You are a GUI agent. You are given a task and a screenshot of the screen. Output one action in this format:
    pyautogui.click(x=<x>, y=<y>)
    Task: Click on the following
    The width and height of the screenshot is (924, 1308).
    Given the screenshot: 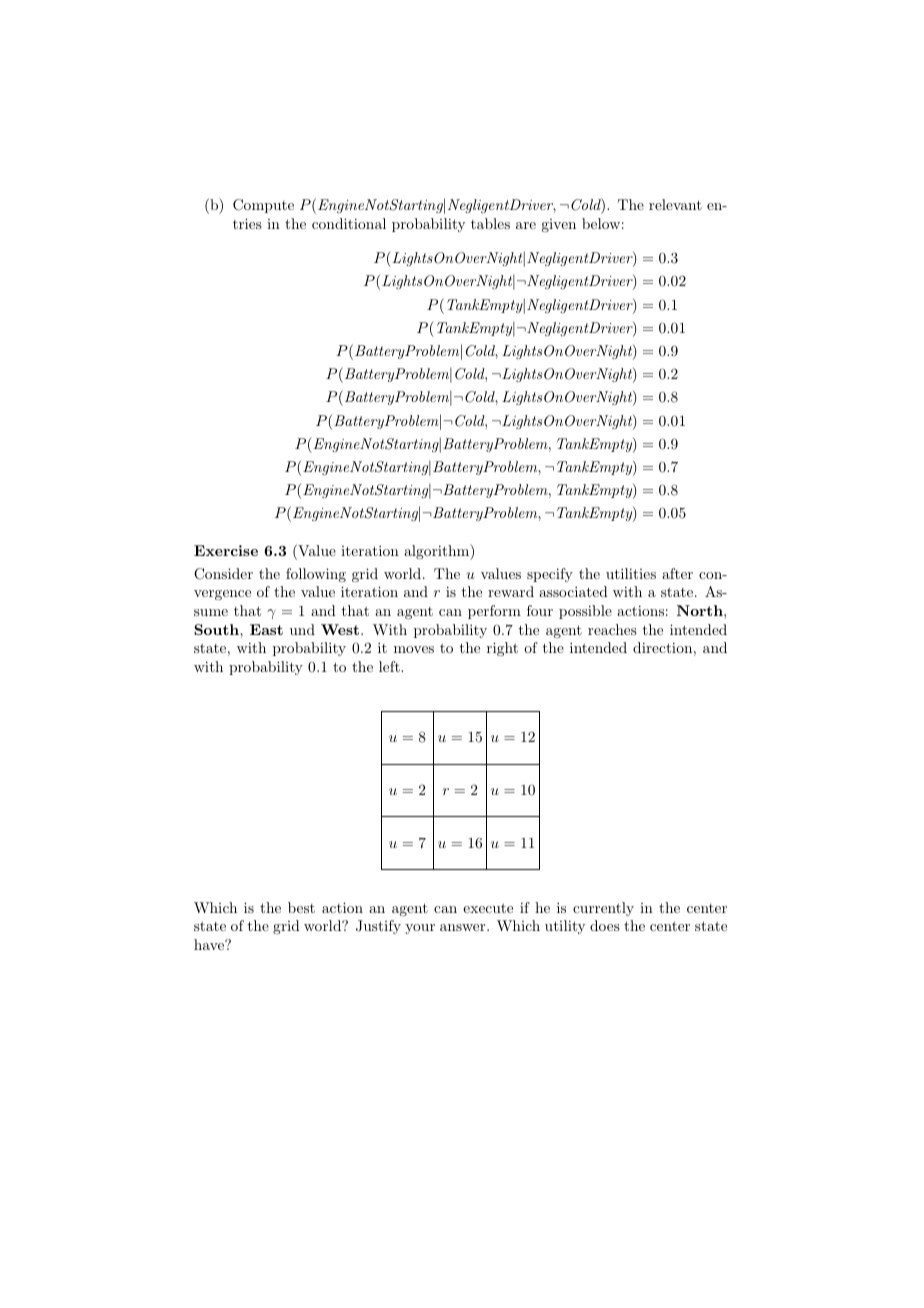 What is the action you would take?
    pyautogui.click(x=316, y=575)
